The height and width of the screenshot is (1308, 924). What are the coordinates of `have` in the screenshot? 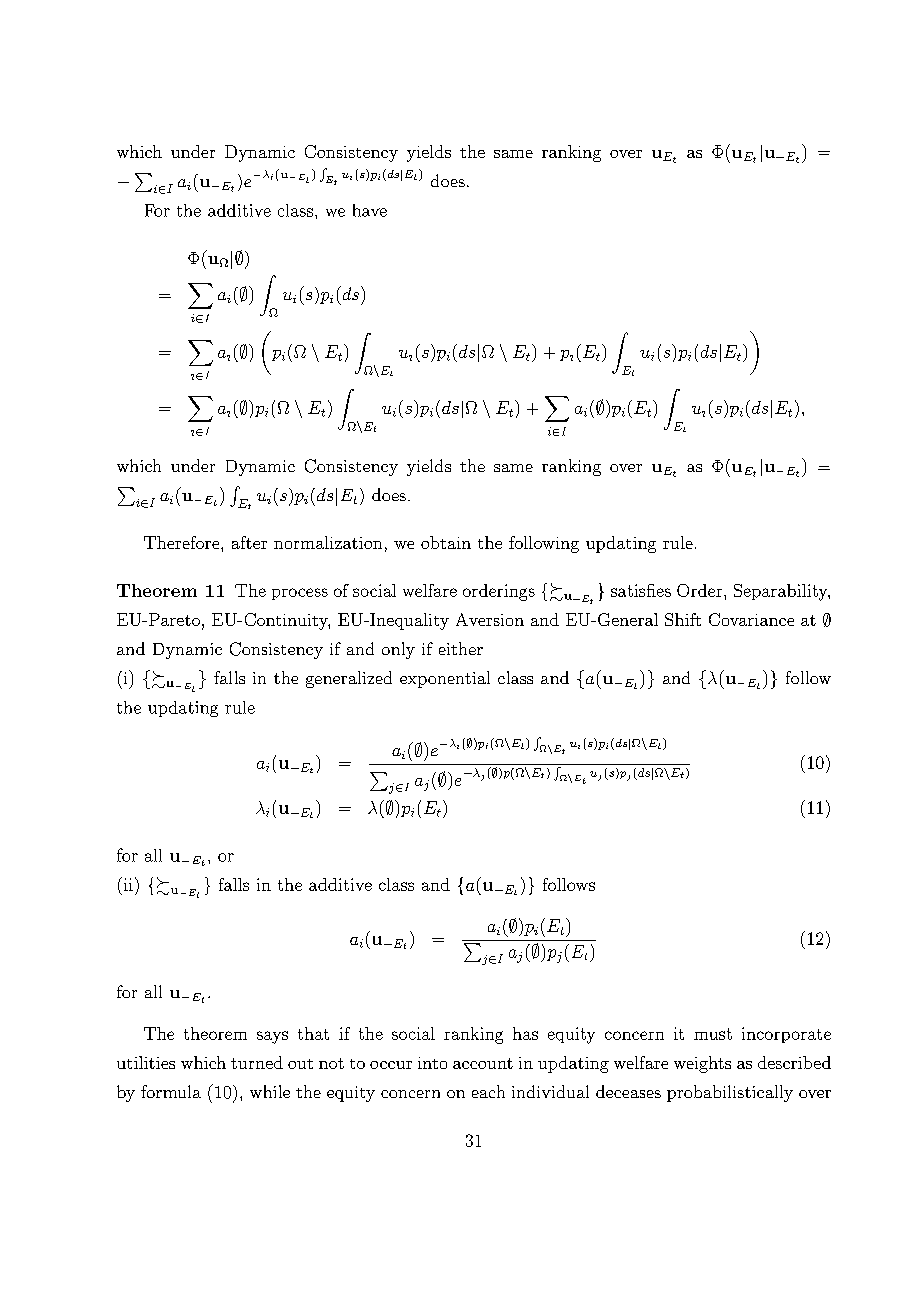 It's located at (370, 210).
